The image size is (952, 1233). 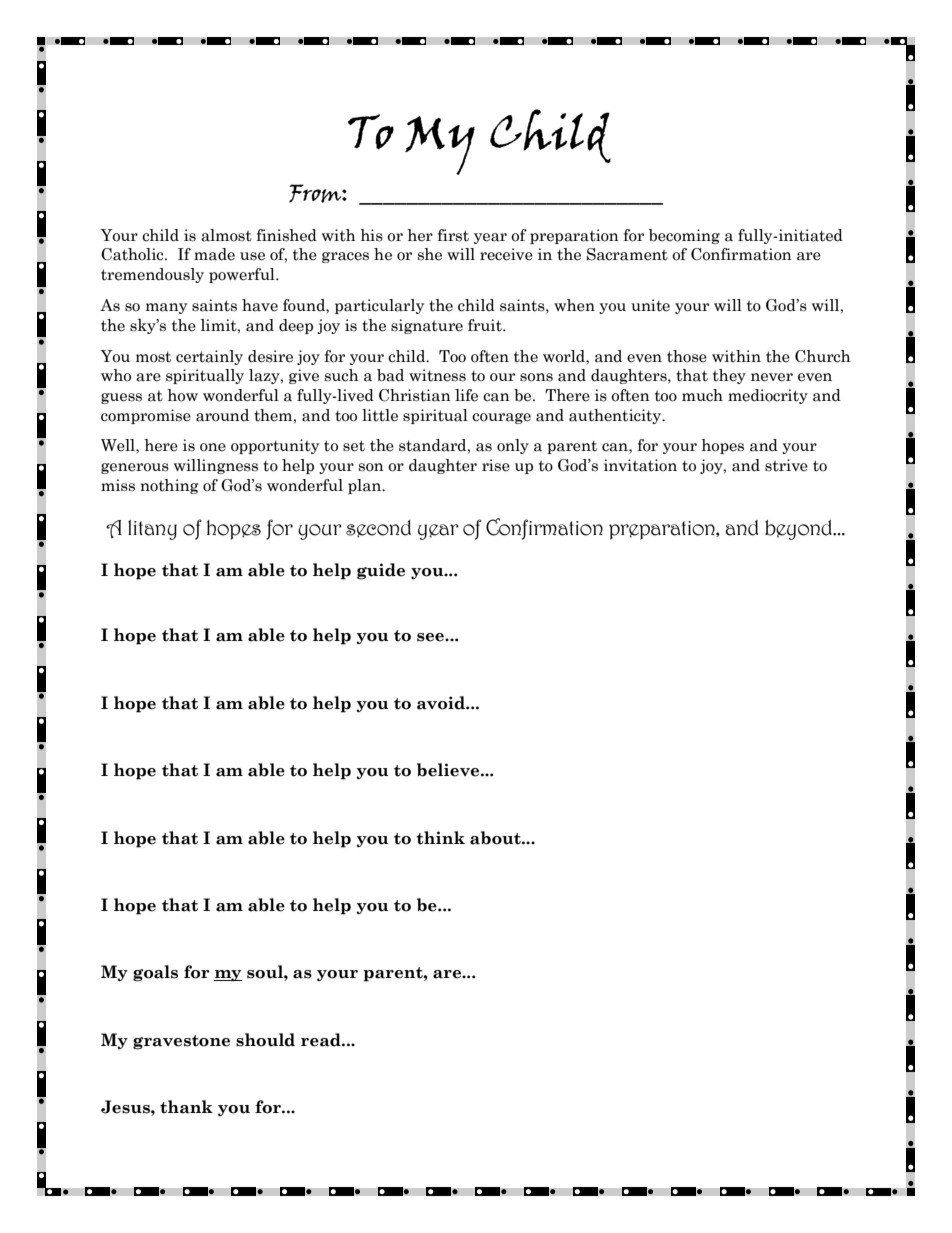 I want to click on read, so click(x=322, y=1040).
